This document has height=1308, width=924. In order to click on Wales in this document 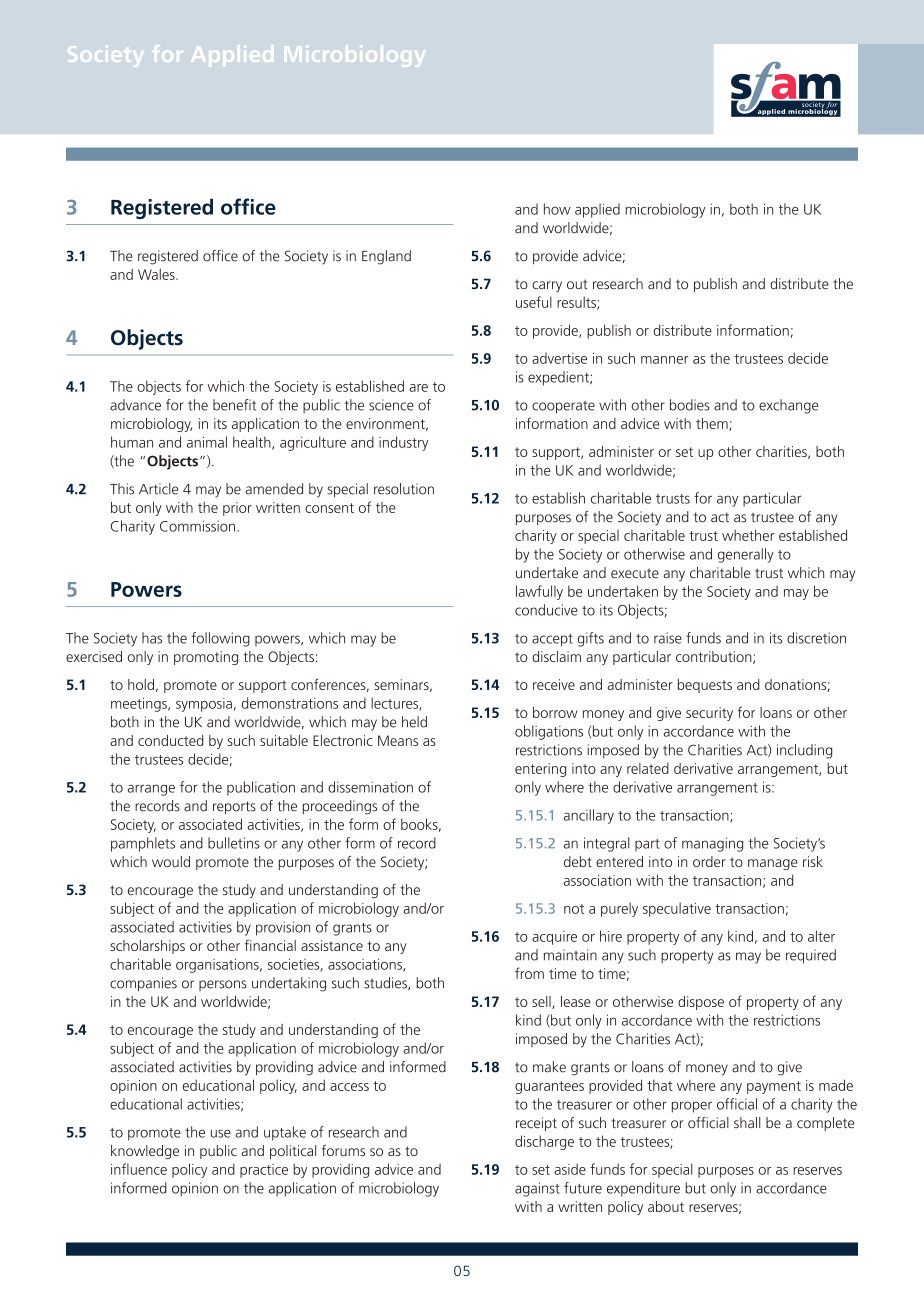, I will do `click(157, 274)`.
